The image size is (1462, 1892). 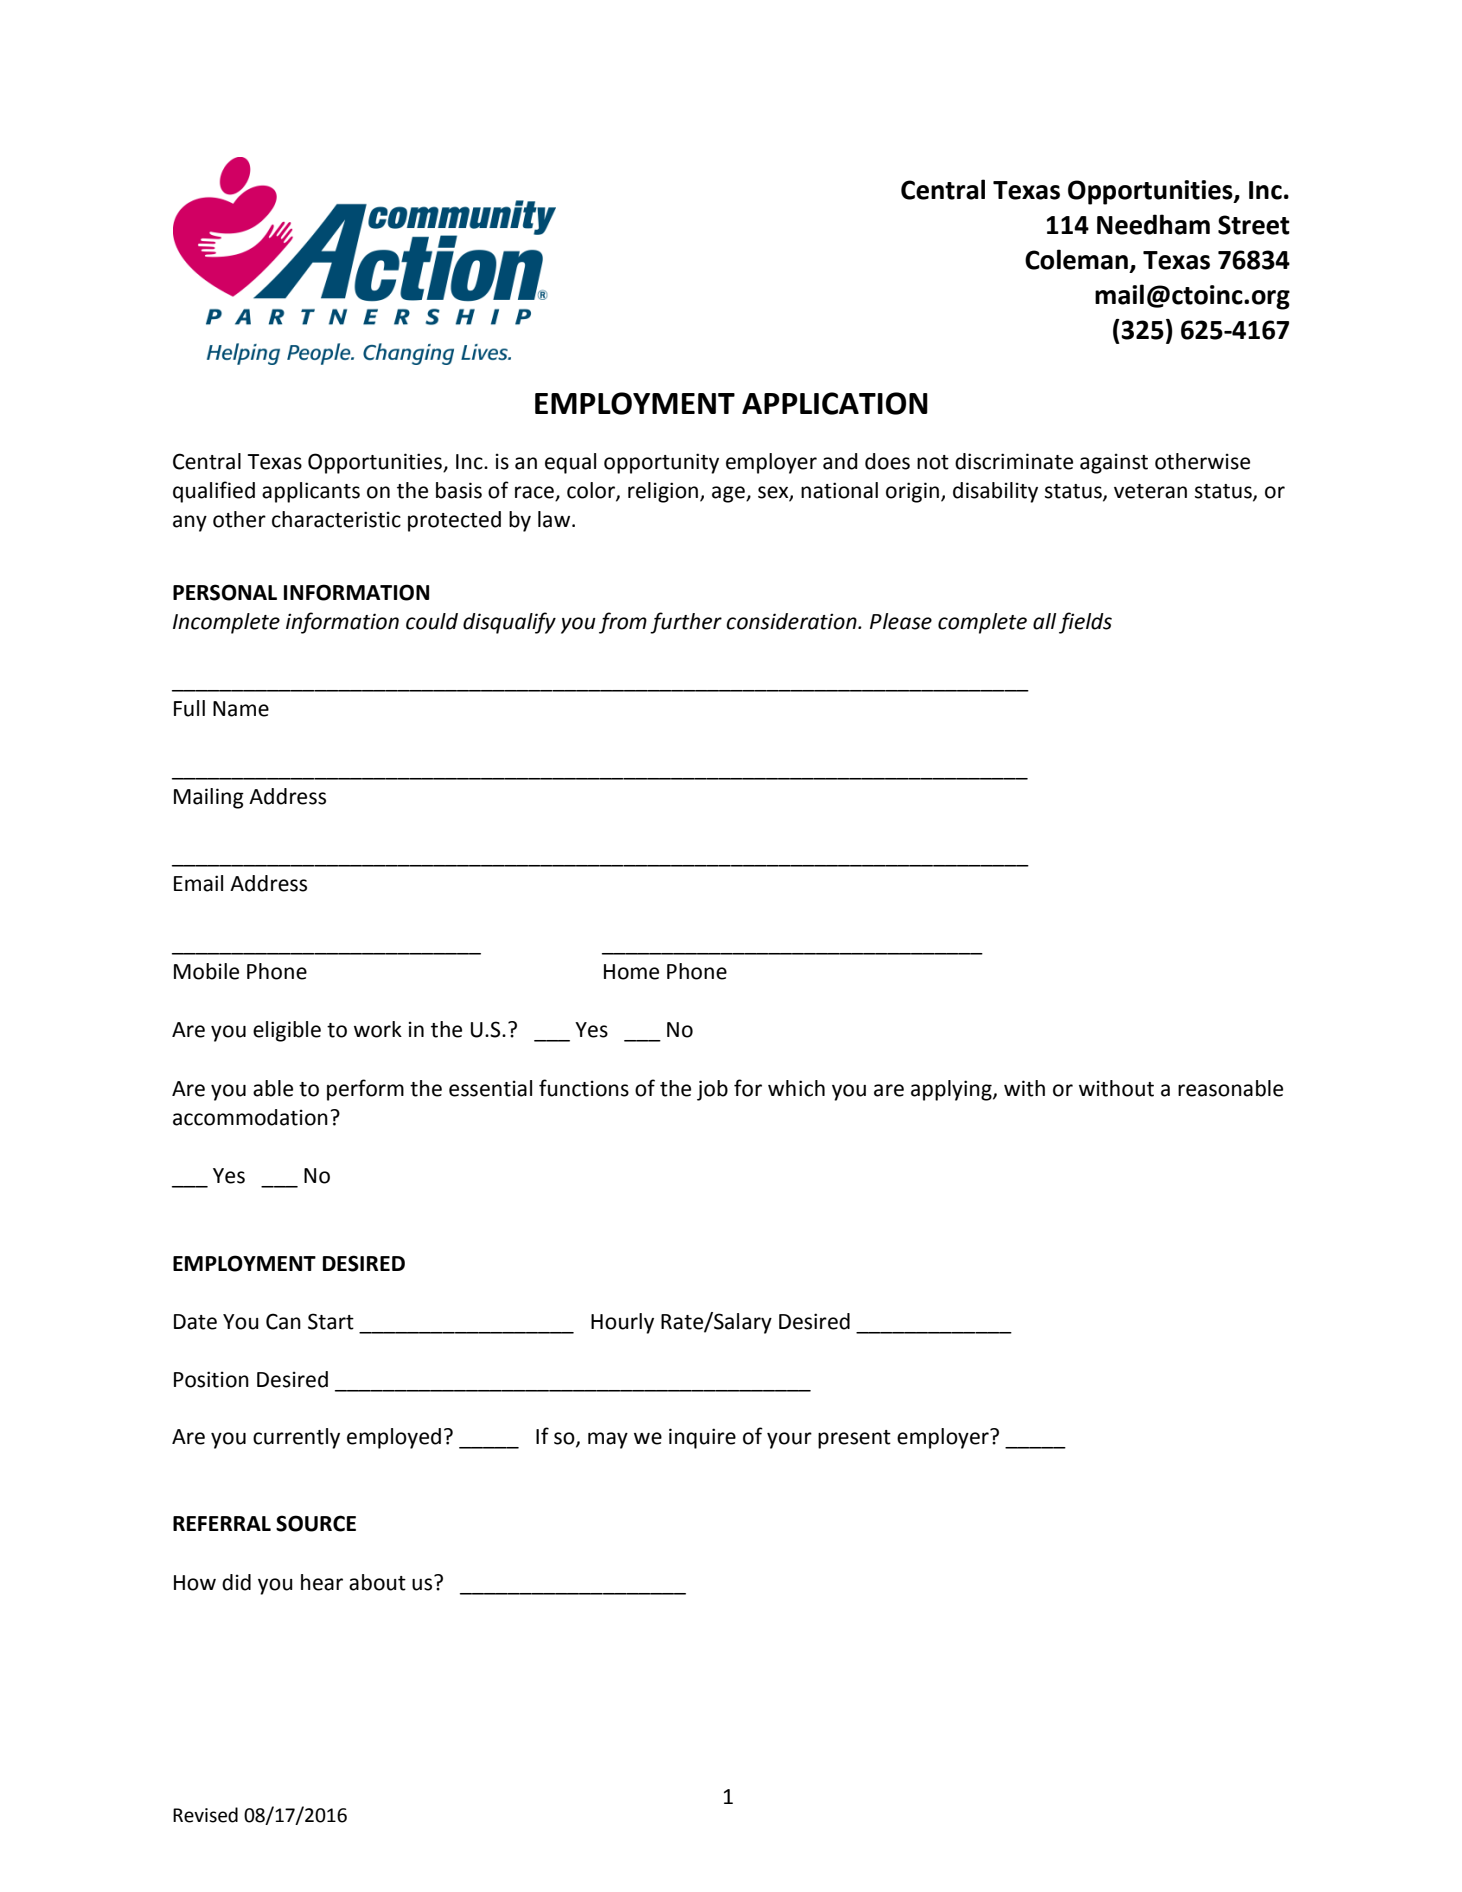 I want to click on Start, so click(x=331, y=1321).
